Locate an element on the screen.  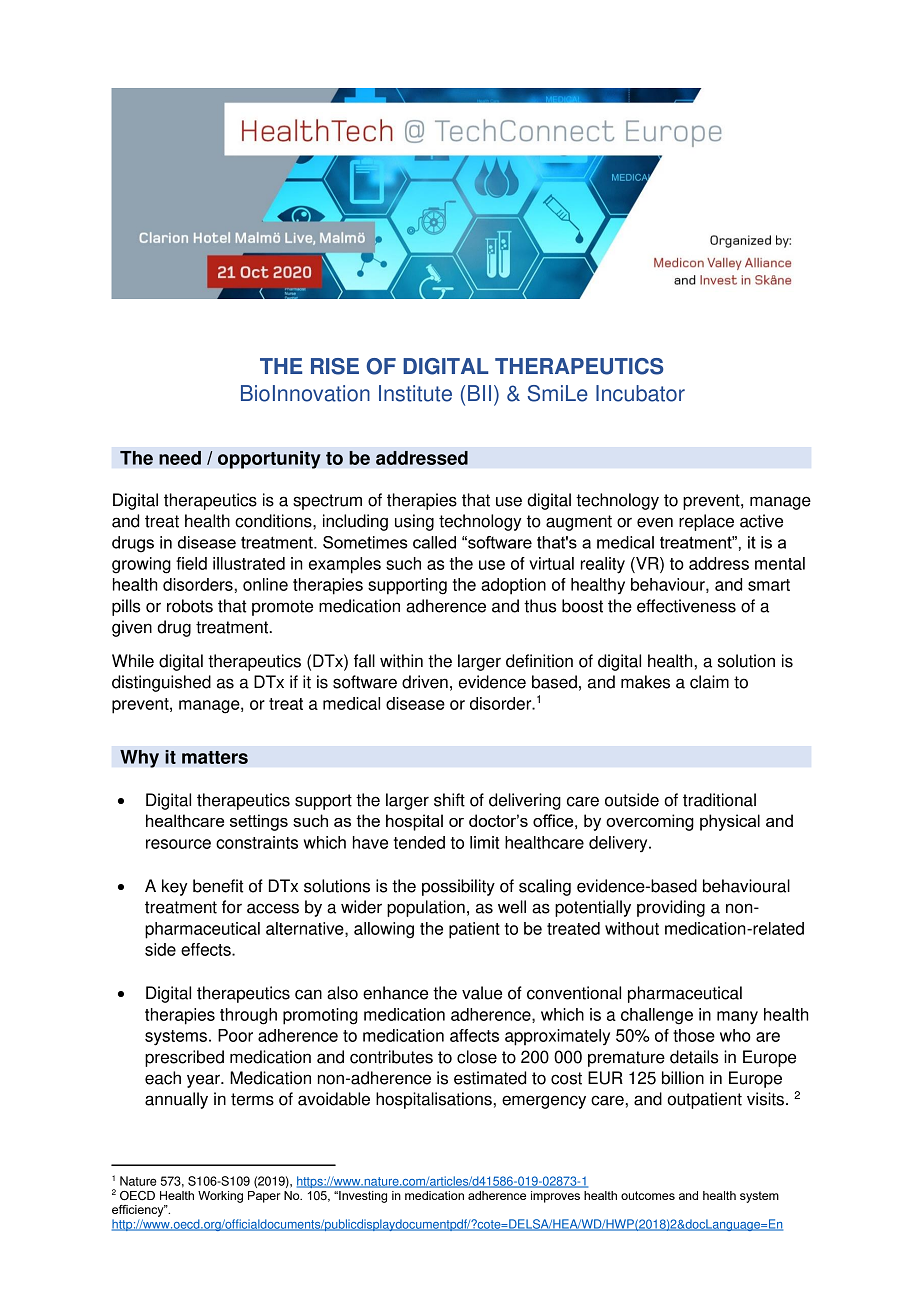
Incubator is located at coordinates (640, 393).
